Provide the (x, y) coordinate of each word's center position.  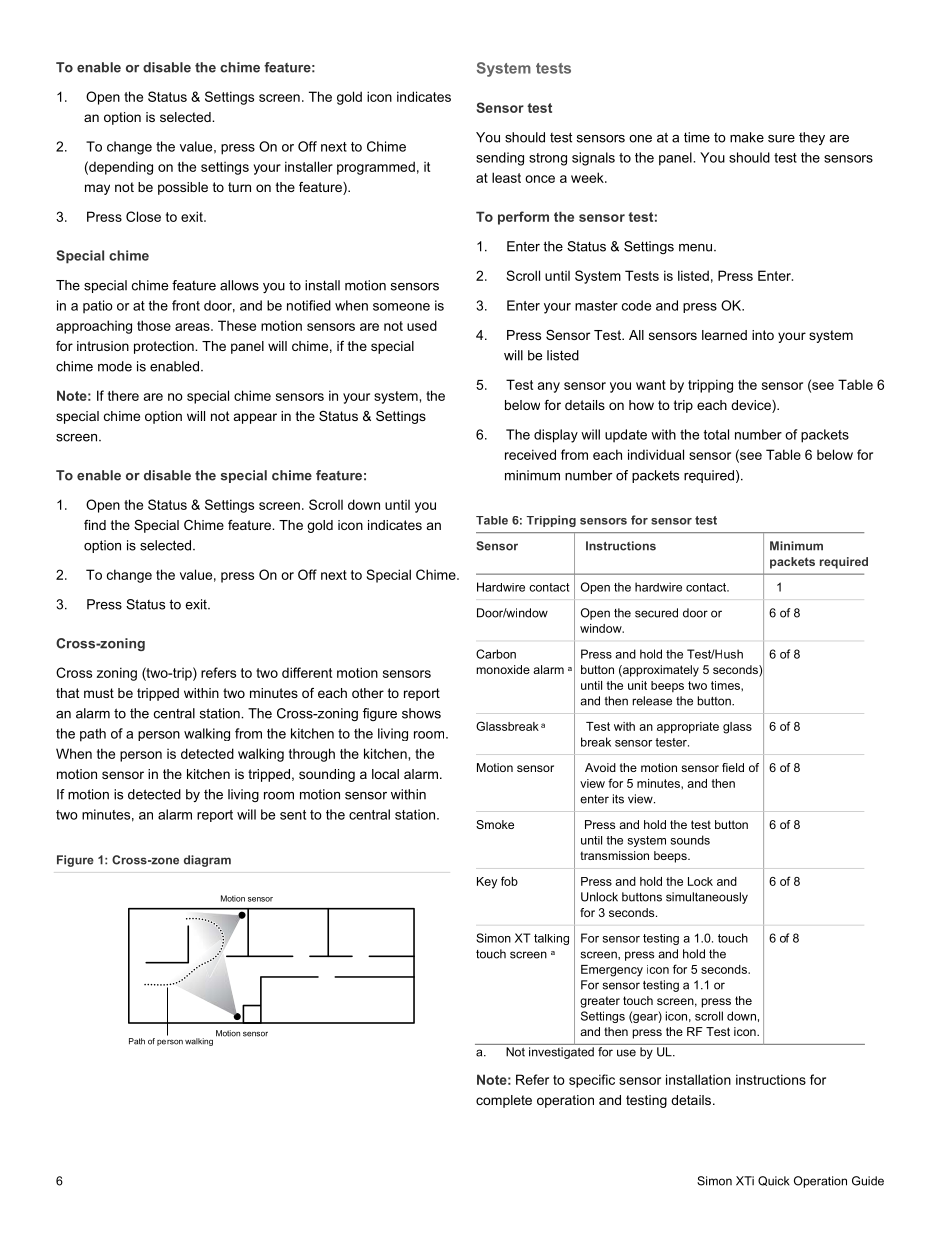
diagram (207, 861)
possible (183, 188)
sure (781, 139)
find (95, 525)
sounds (690, 840)
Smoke (495, 824)
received (530, 454)
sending (500, 159)
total (716, 434)
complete (504, 1101)
